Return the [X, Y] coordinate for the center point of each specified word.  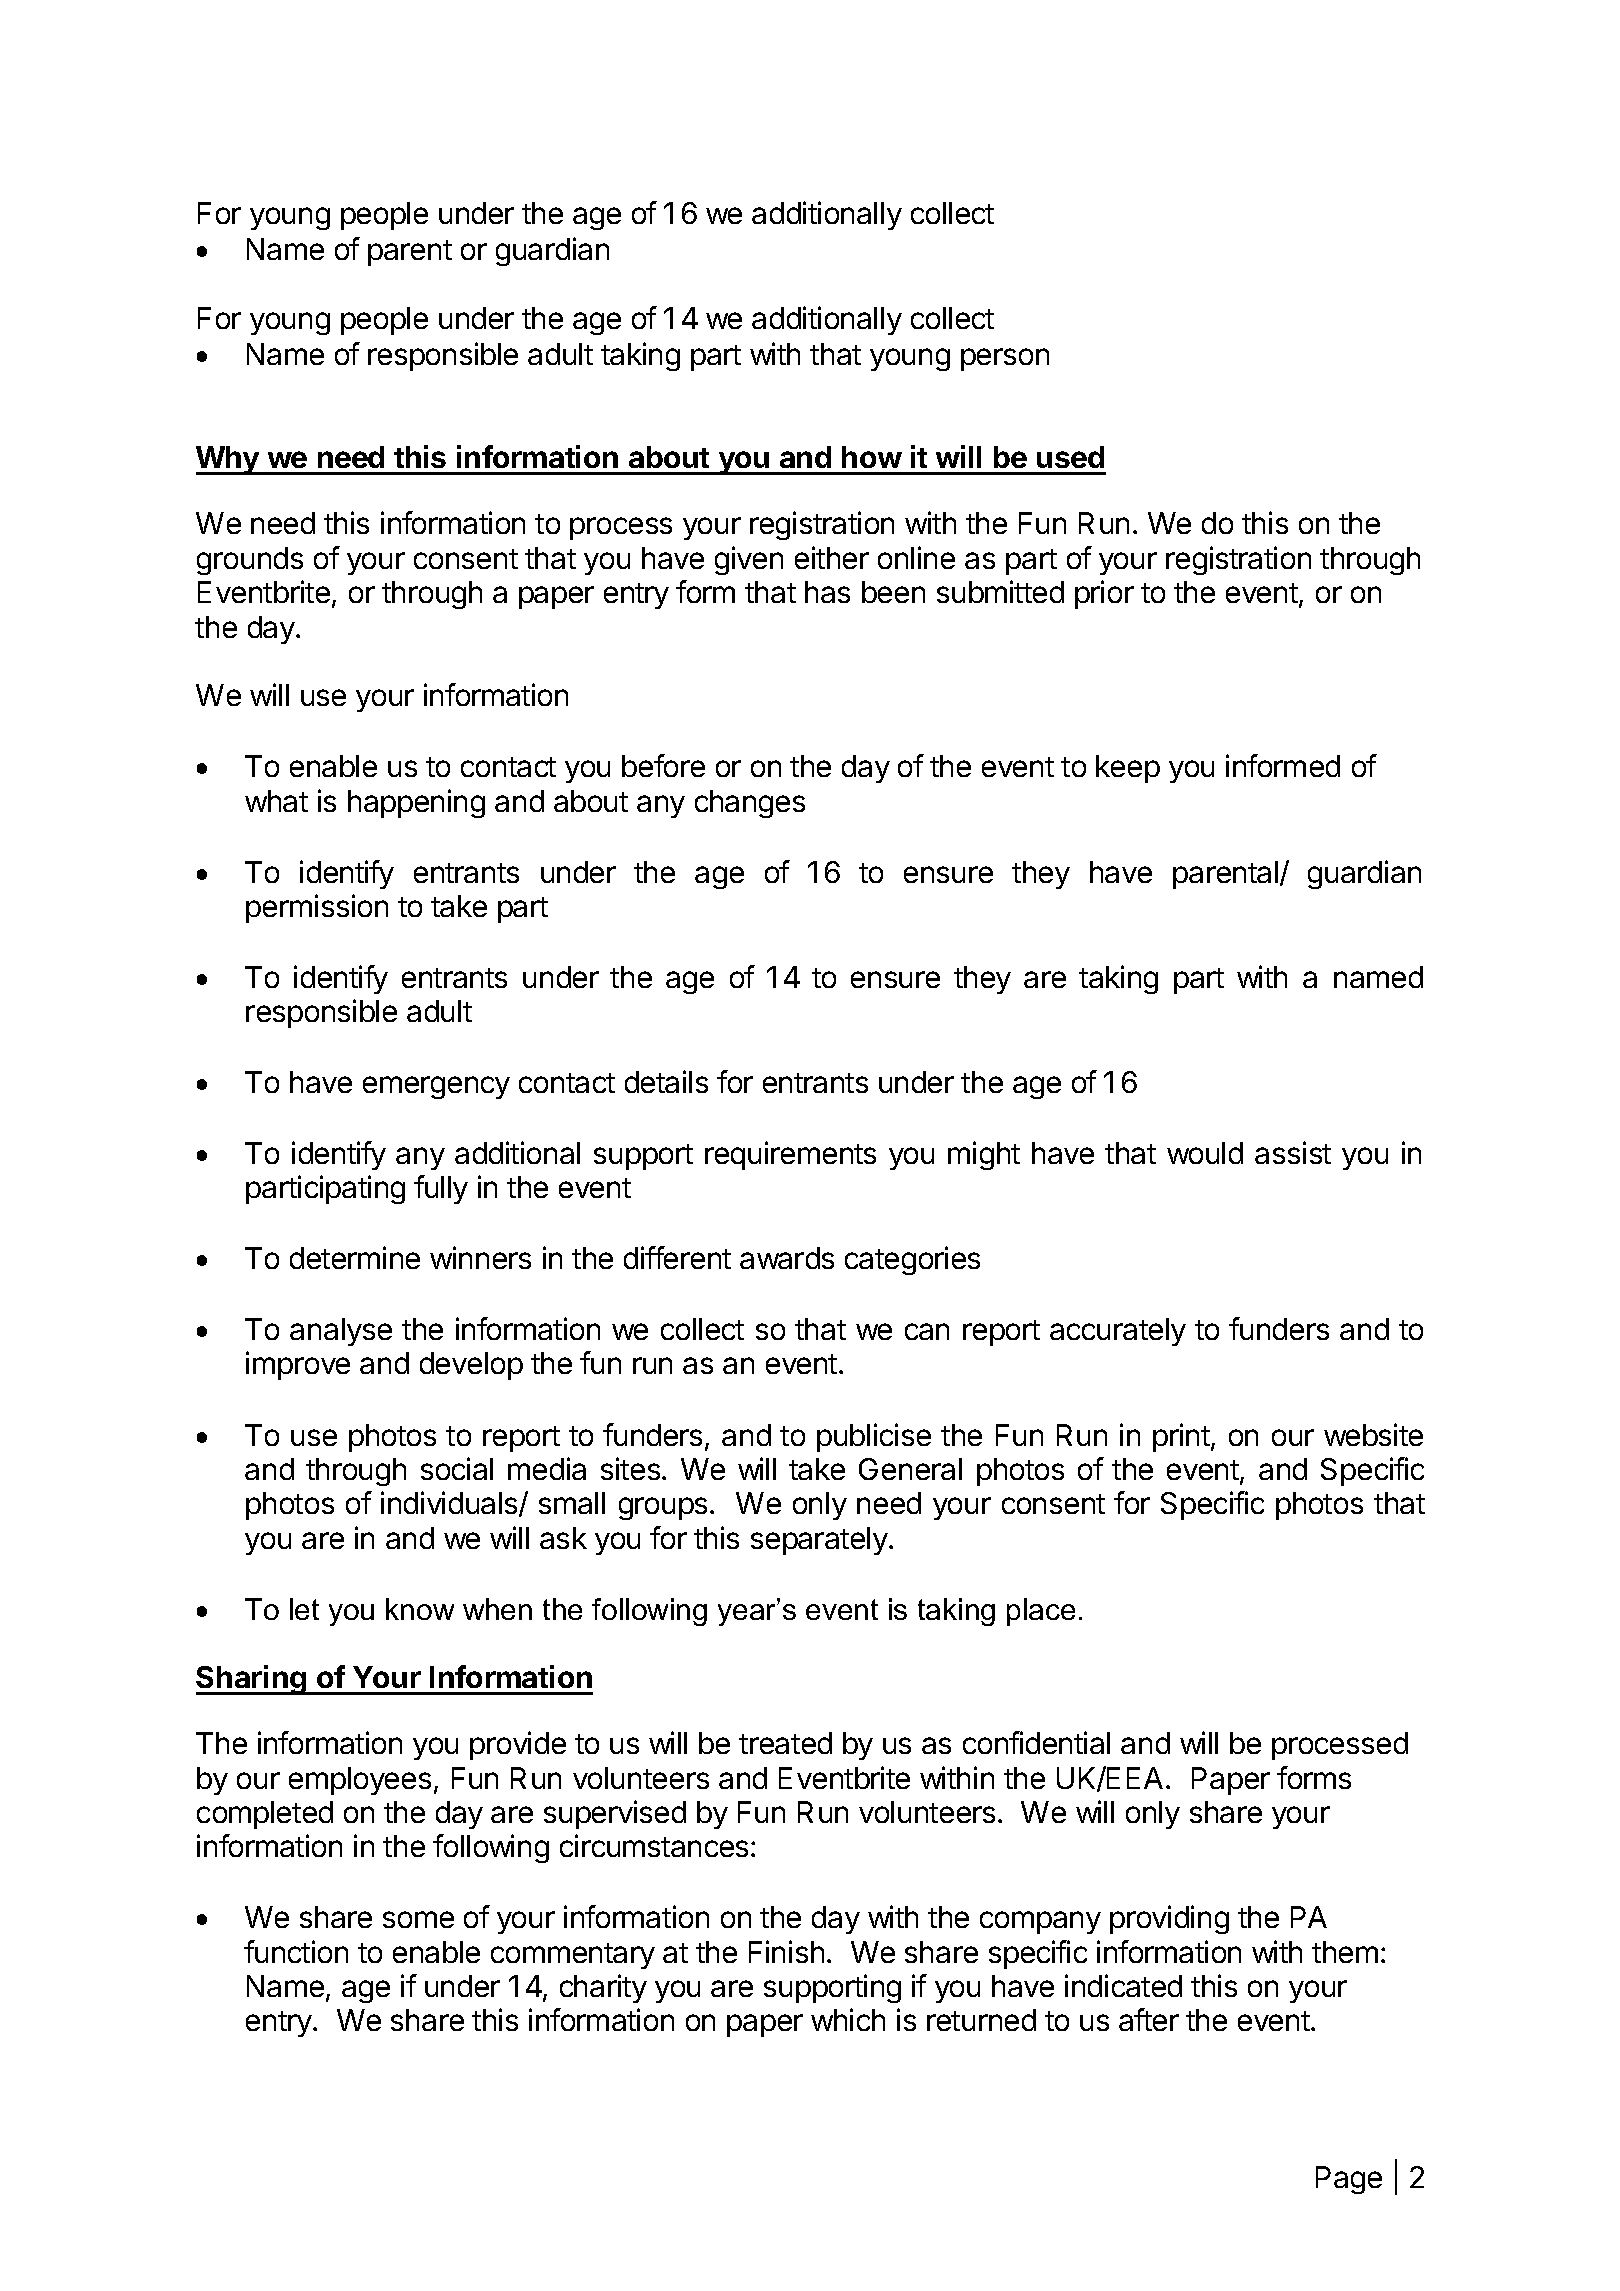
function [296, 1951]
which [848, 2019]
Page [1349, 2180]
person [1005, 359]
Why [229, 460]
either [832, 557]
